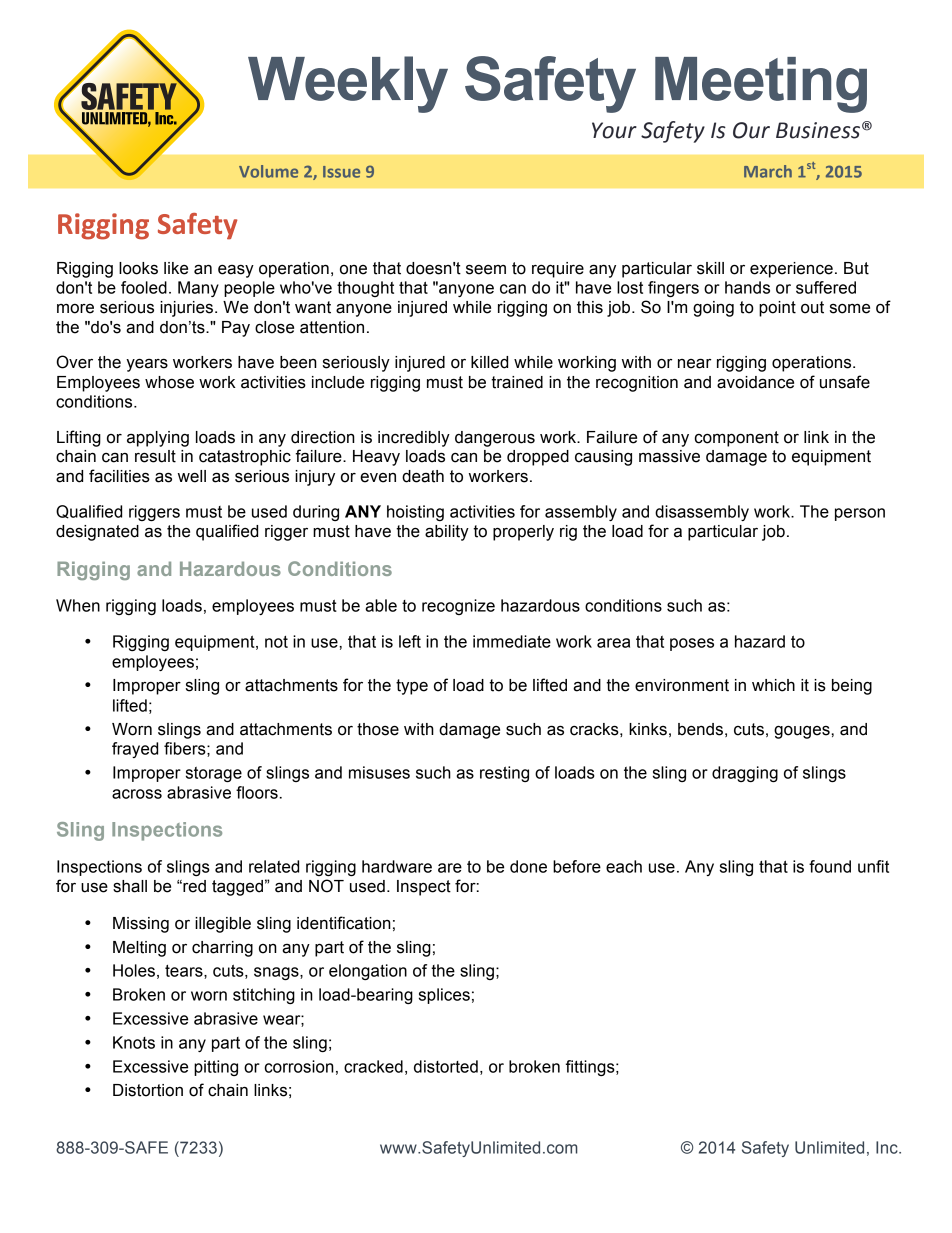 Image resolution: width=952 pixels, height=1233 pixels. Describe the element at coordinates (134, 1042) in the document. I see `Knots` at that location.
